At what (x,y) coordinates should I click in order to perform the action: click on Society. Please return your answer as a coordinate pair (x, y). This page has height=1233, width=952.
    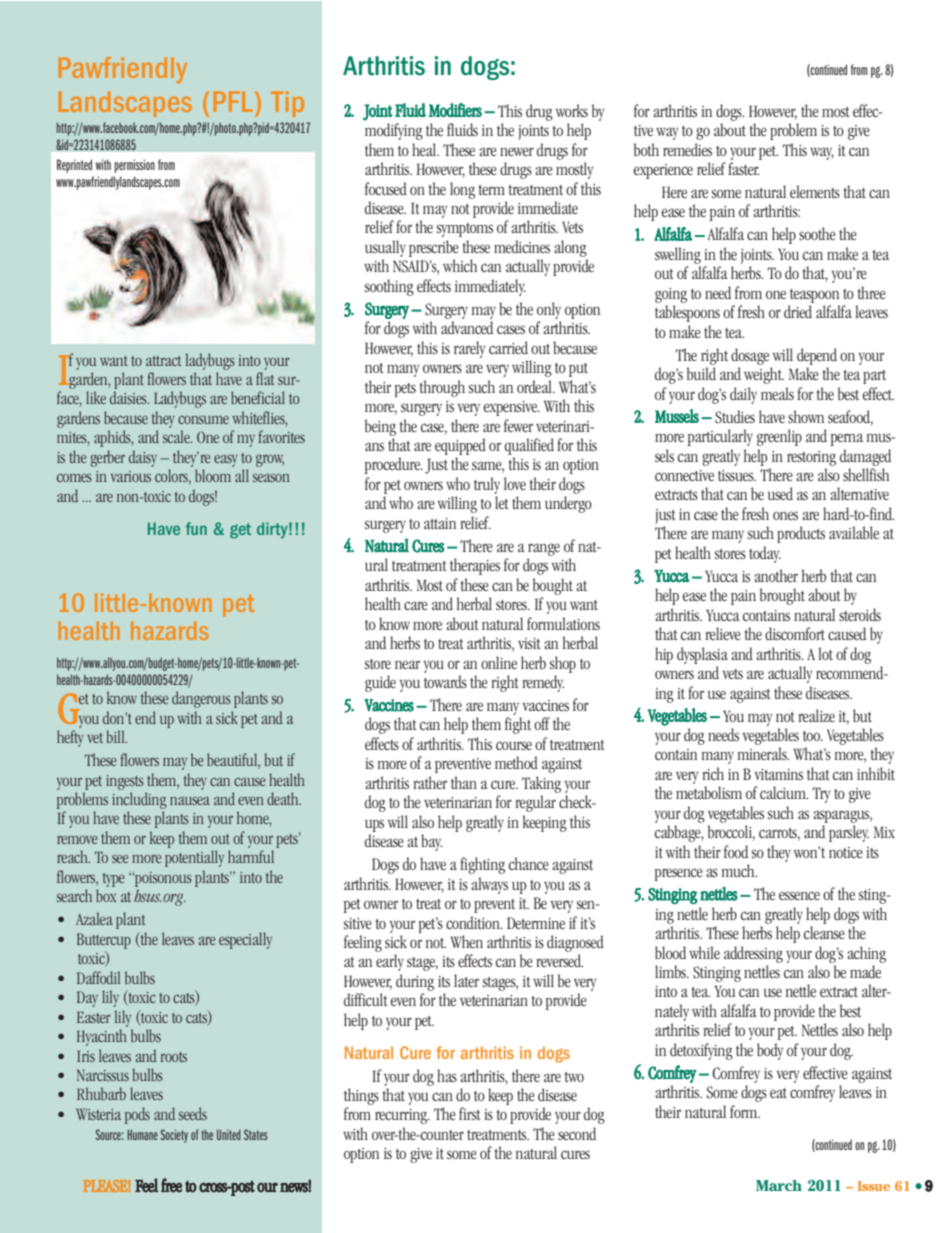
    Looking at the image, I should click on (174, 1136).
